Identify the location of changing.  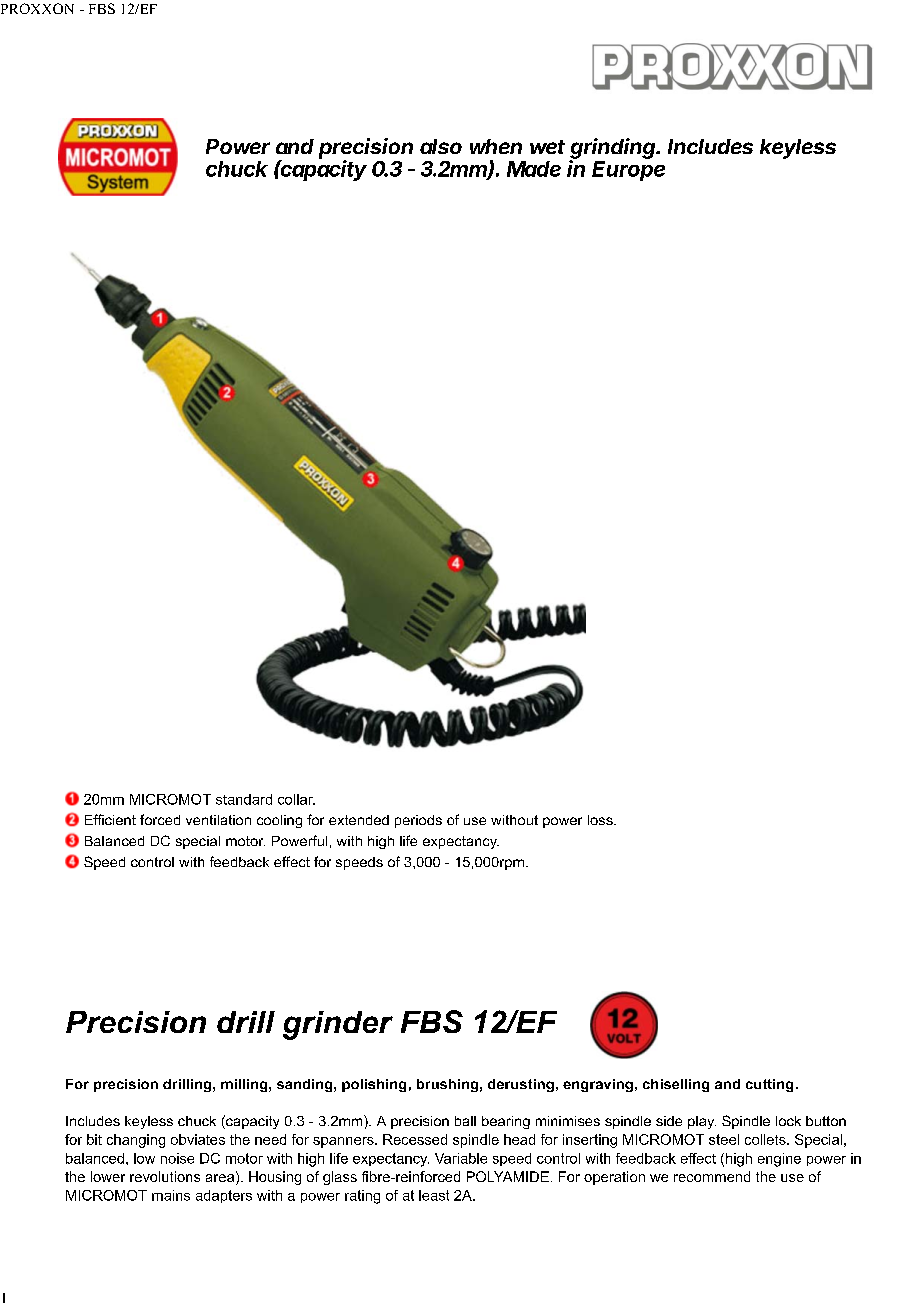
(136, 1141).
